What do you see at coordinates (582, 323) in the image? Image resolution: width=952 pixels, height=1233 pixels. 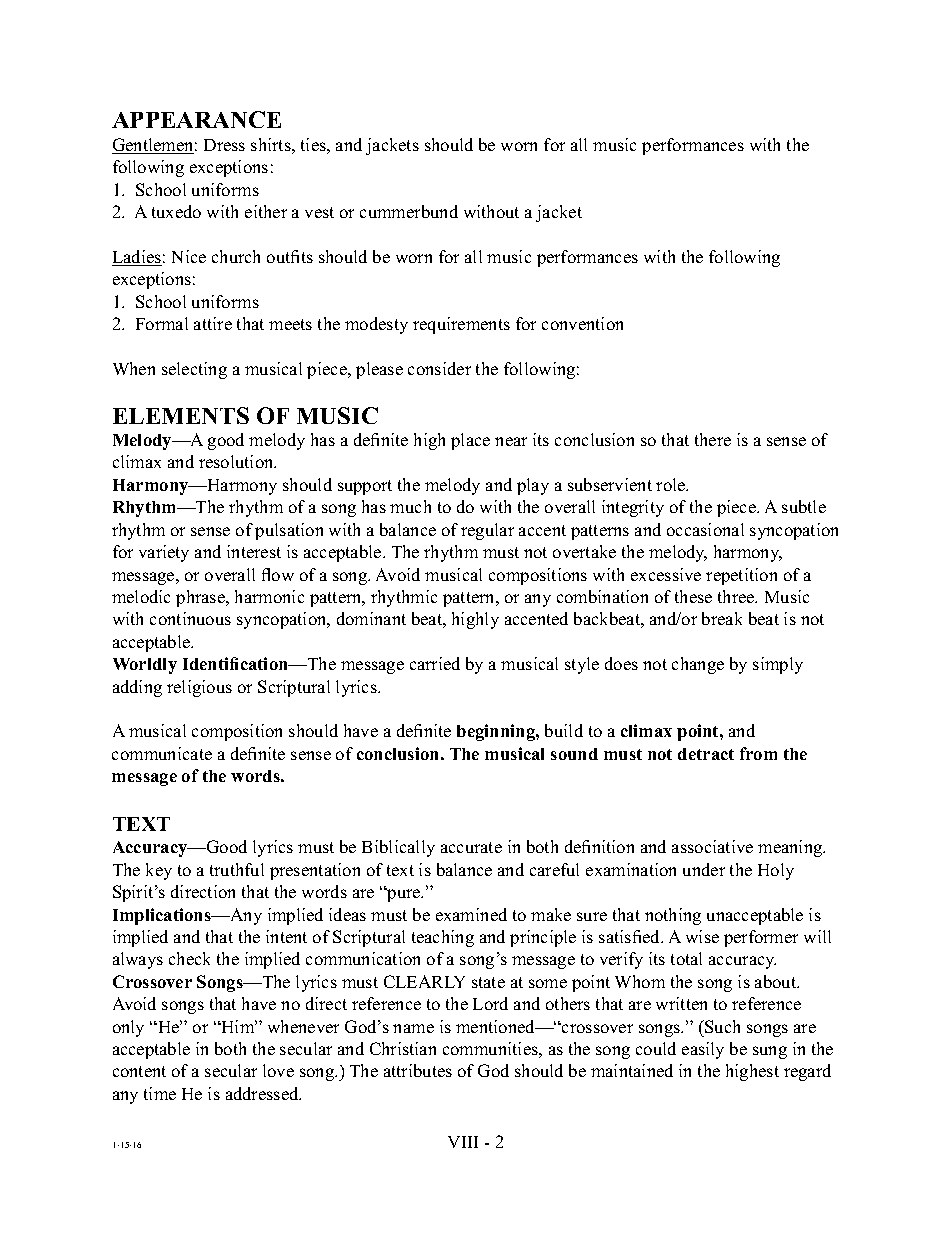 I see `convention` at bounding box center [582, 323].
